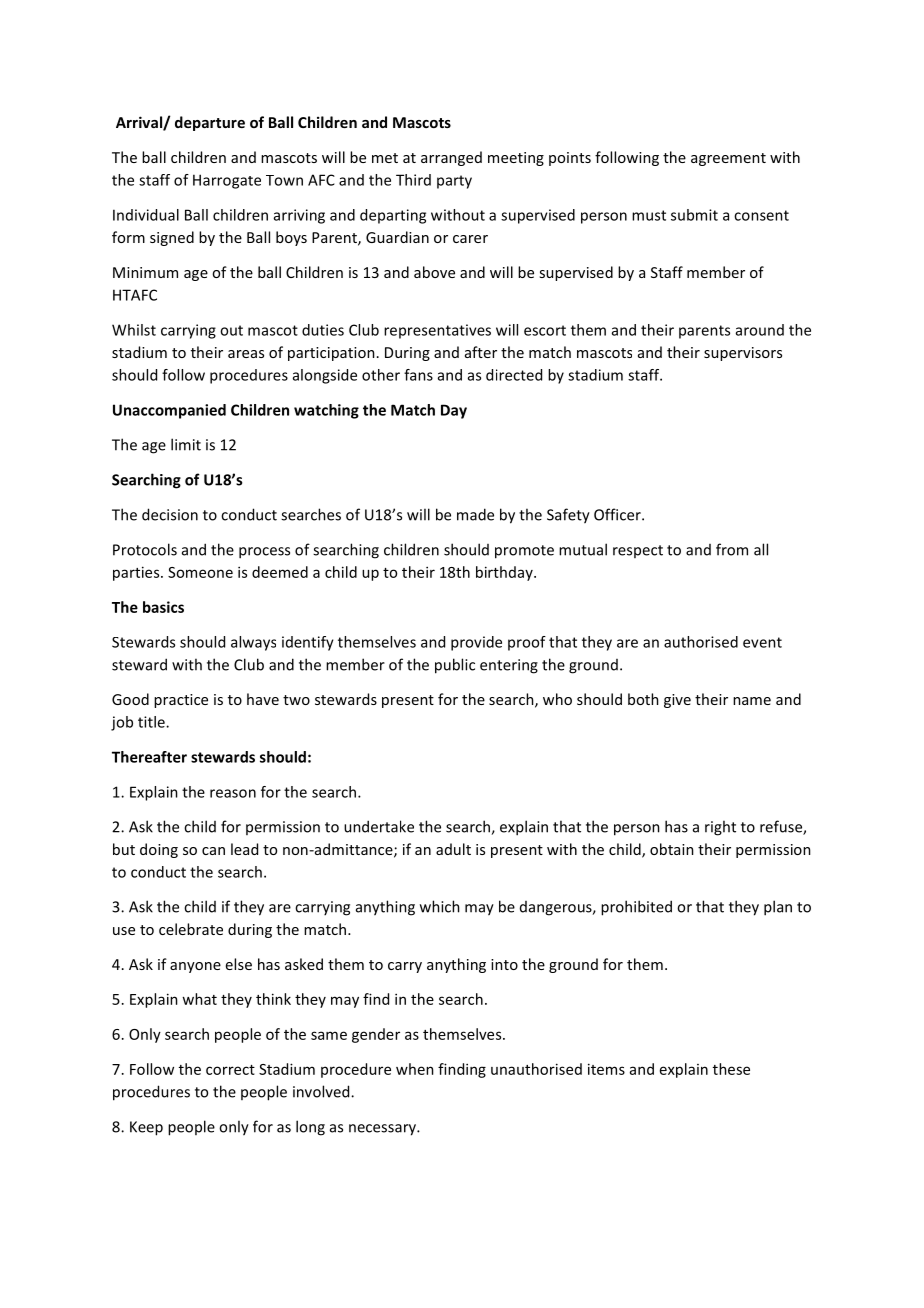 This screenshot has width=924, height=1308. What do you see at coordinates (451, 158) in the screenshot?
I see `arranged` at bounding box center [451, 158].
